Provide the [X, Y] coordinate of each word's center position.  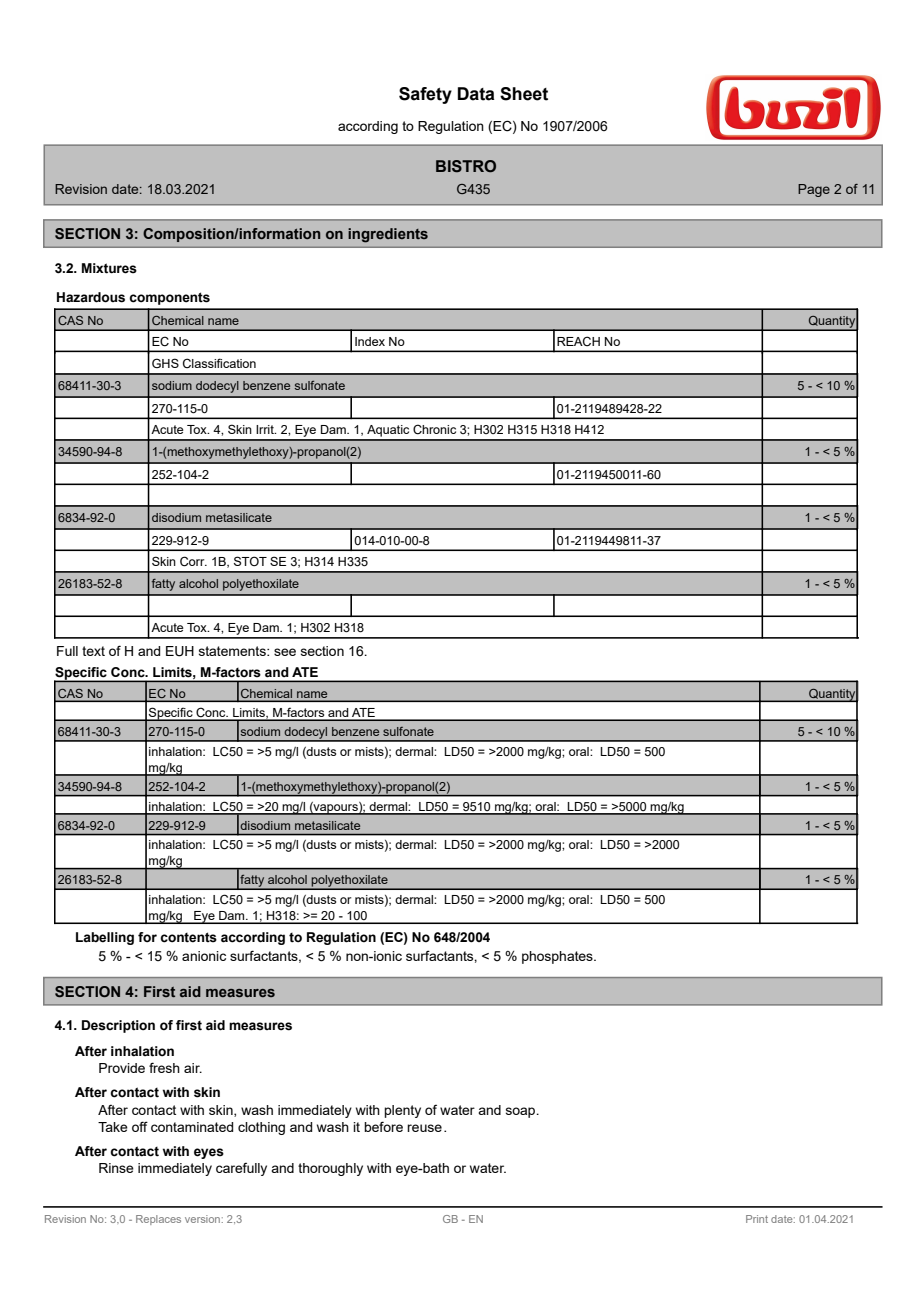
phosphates [558, 957]
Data [476, 94]
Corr [193, 561]
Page [814, 190]
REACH [578, 341]
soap [522, 1112]
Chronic [434, 429]
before [383, 1126]
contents [188, 937]
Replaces [158, 1220]
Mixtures [109, 268]
